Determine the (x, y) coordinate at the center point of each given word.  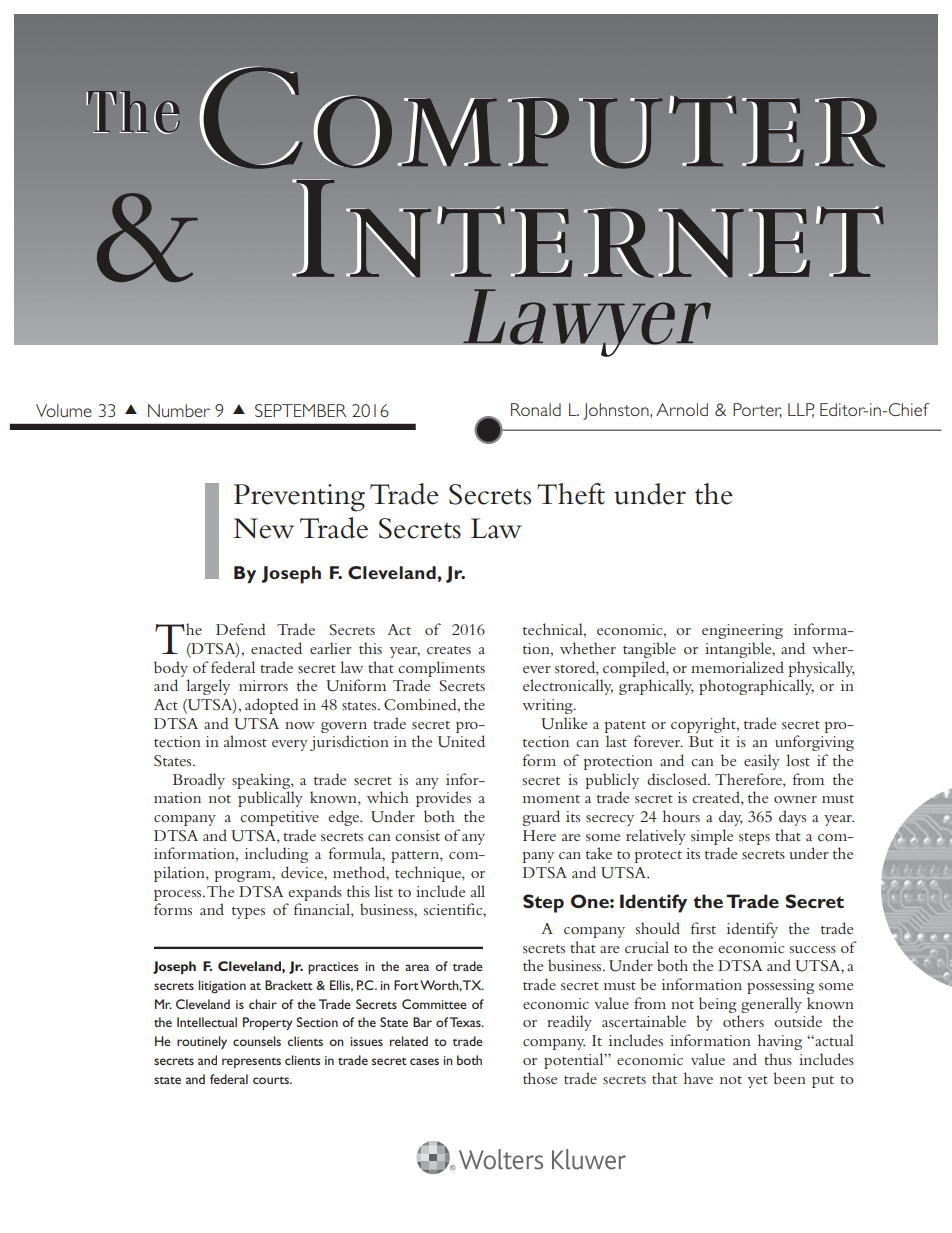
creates (449, 650)
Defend (241, 629)
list (383, 891)
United (461, 741)
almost (245, 741)
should (658, 928)
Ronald (536, 409)
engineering (742, 631)
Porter (757, 410)
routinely (202, 1042)
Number (179, 410)
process (179, 895)
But (701, 741)
